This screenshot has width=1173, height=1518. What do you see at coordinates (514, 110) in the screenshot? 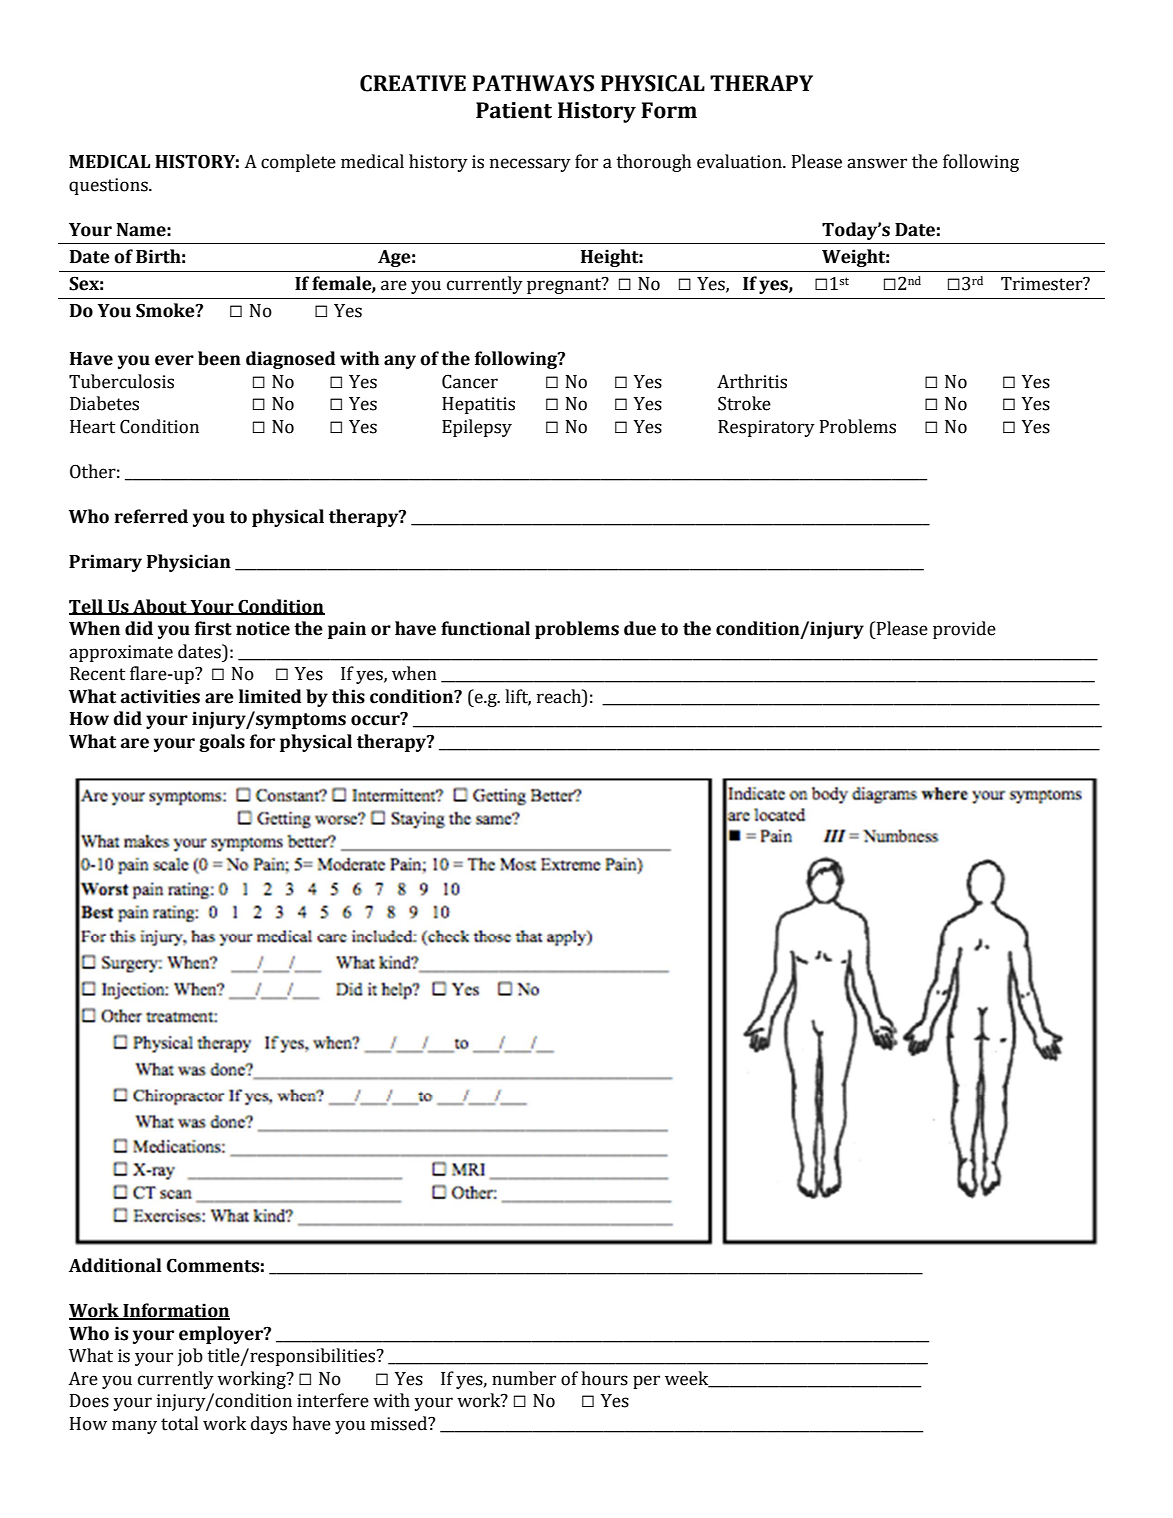
I see `Patient` at bounding box center [514, 110].
